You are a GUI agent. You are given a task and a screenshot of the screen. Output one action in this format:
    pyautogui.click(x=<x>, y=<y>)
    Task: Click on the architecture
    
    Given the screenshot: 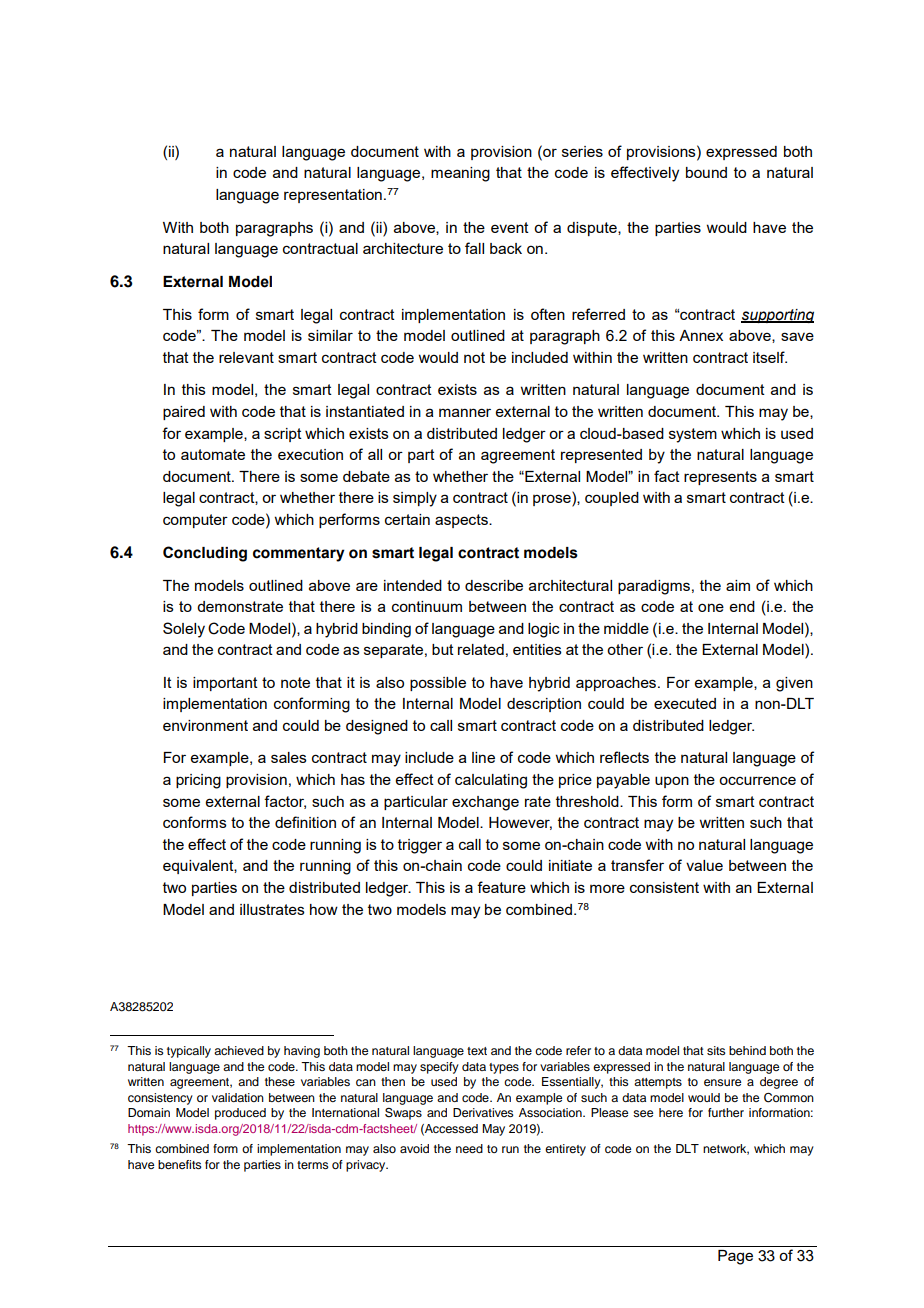 What is the action you would take?
    pyautogui.click(x=403, y=248)
